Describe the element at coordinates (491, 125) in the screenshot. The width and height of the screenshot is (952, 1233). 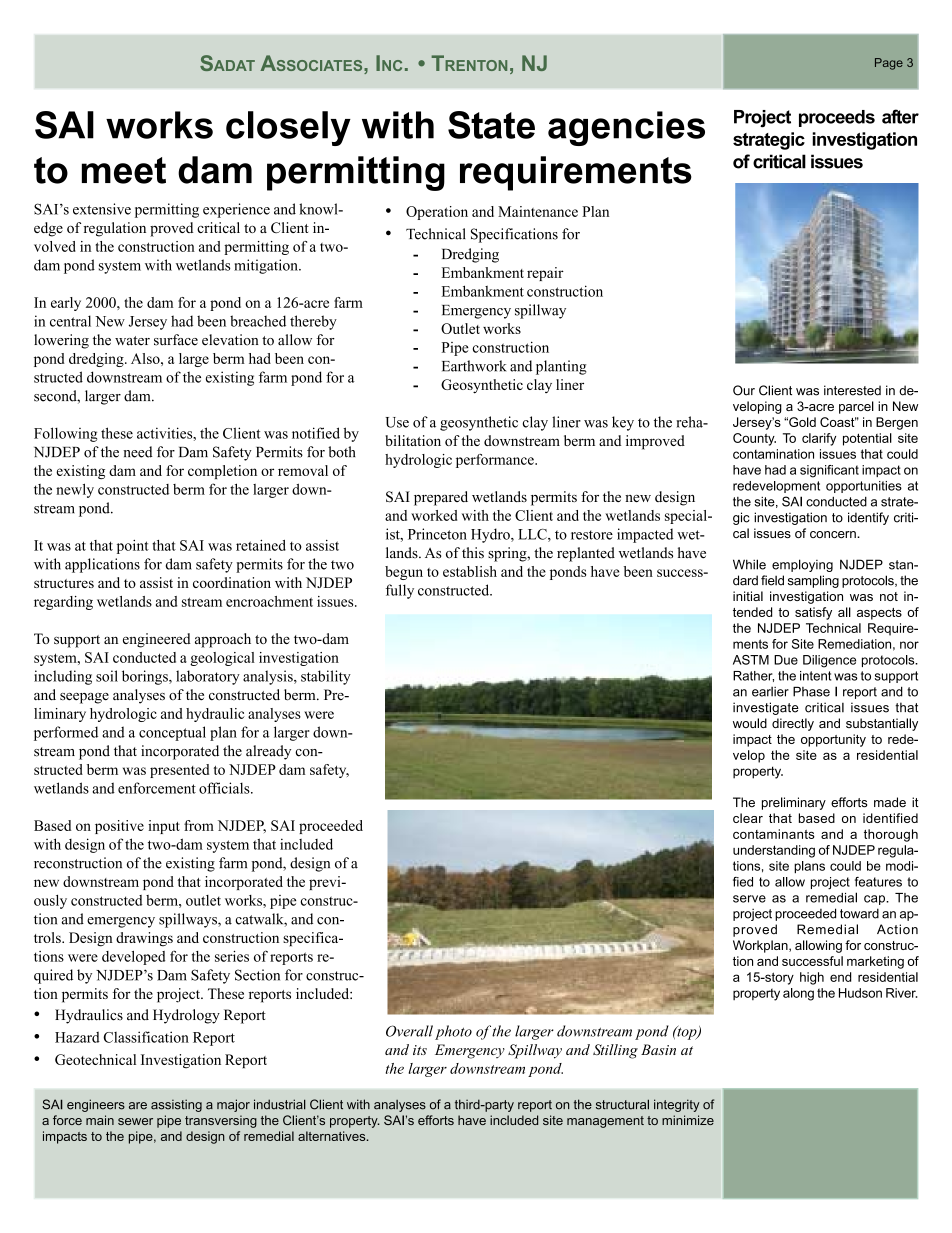
I see `State` at that location.
